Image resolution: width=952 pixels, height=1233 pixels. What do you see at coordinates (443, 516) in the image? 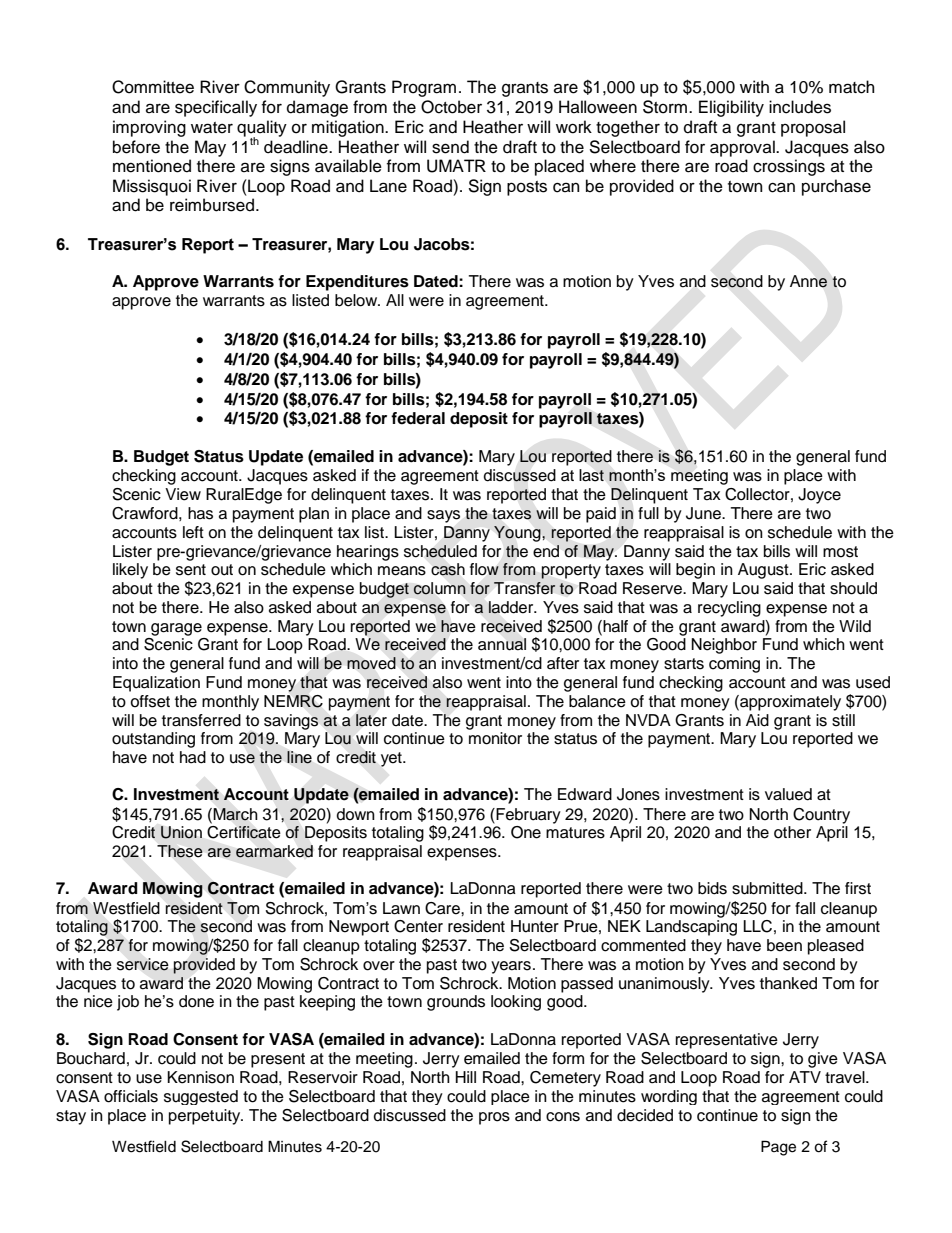
I see `says` at bounding box center [443, 516].
